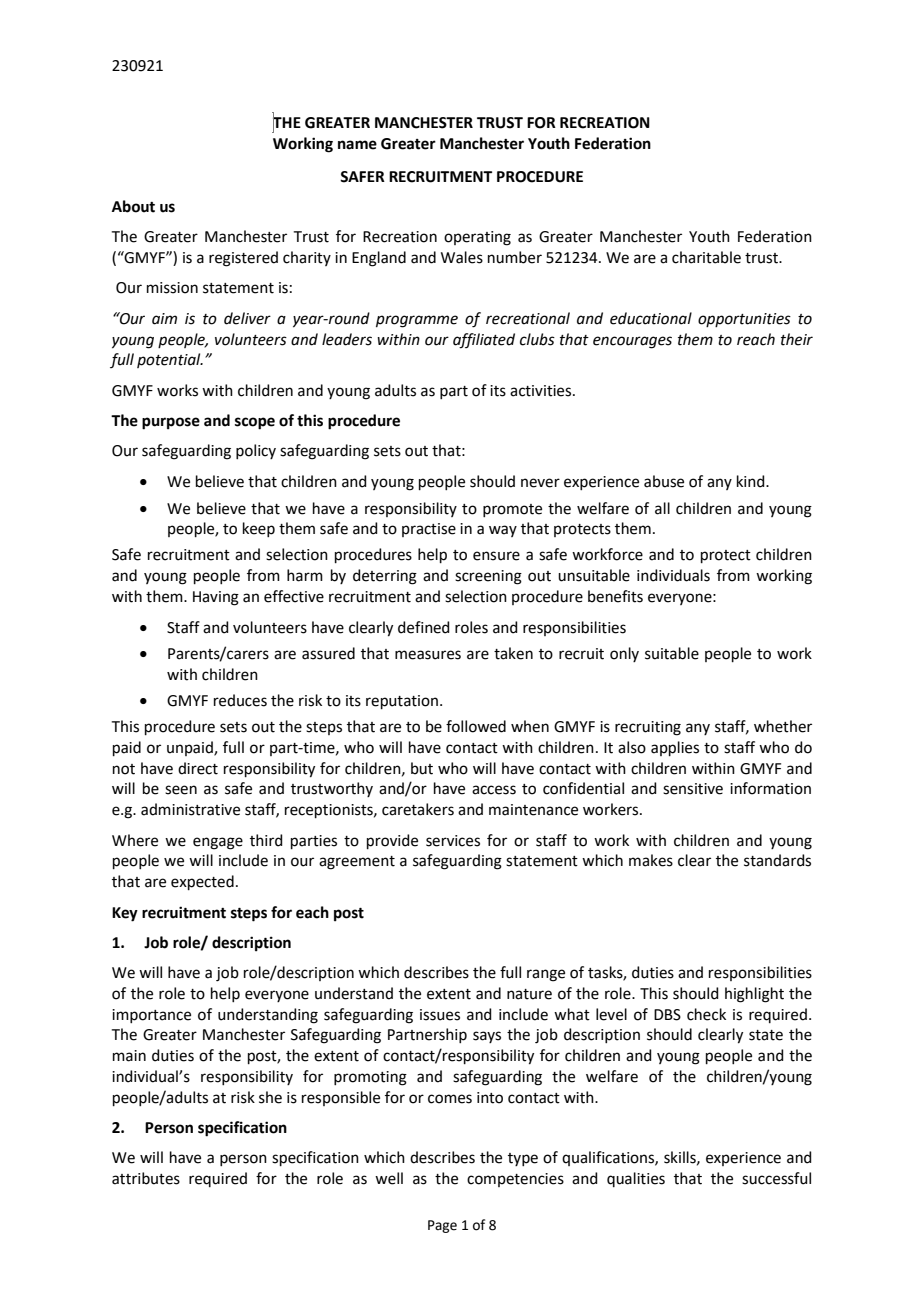  Describe the element at coordinates (146, 1178) in the screenshot. I see `attributes` at that location.
